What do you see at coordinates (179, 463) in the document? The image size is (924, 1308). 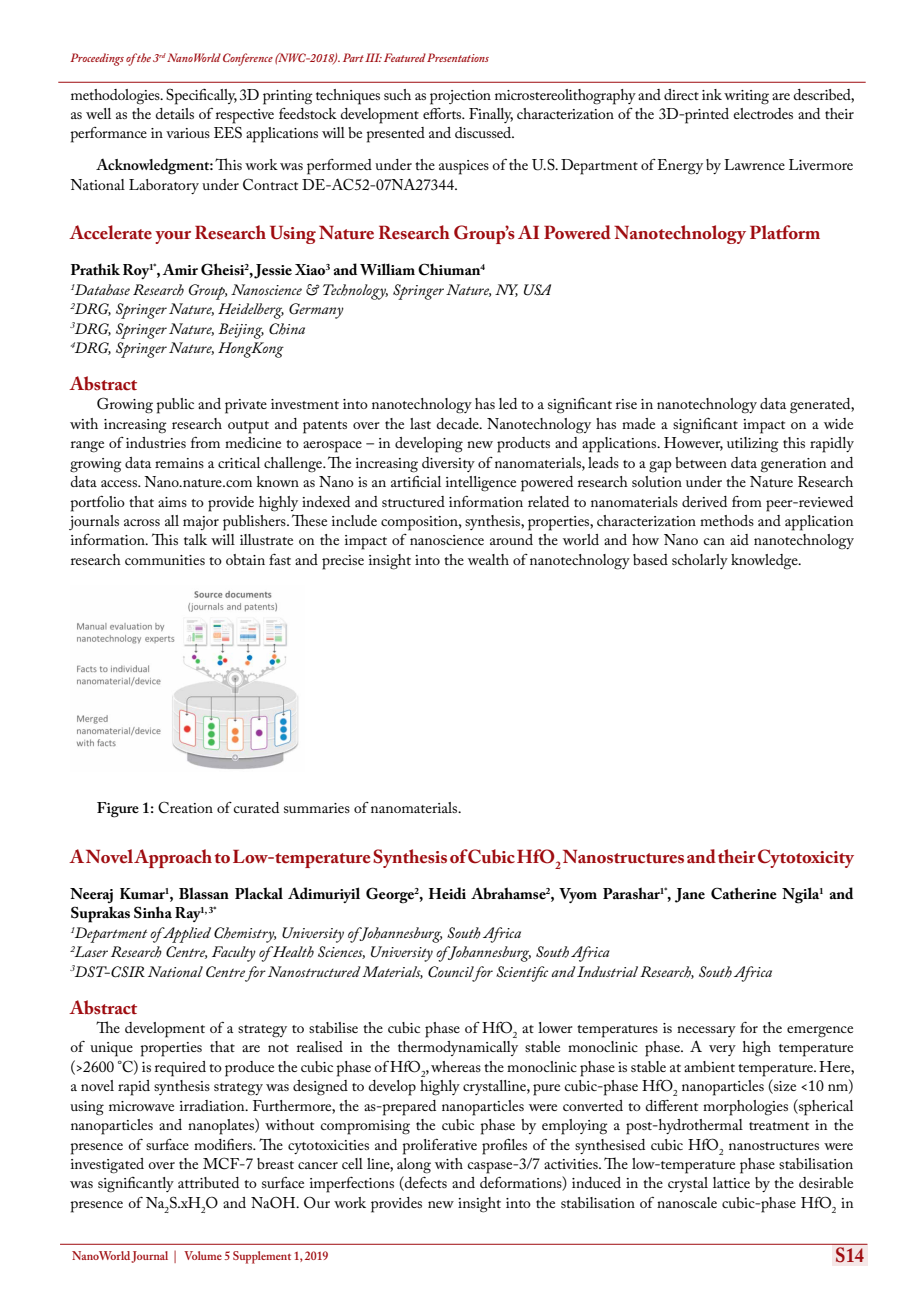 I see `remains` at bounding box center [179, 463].
